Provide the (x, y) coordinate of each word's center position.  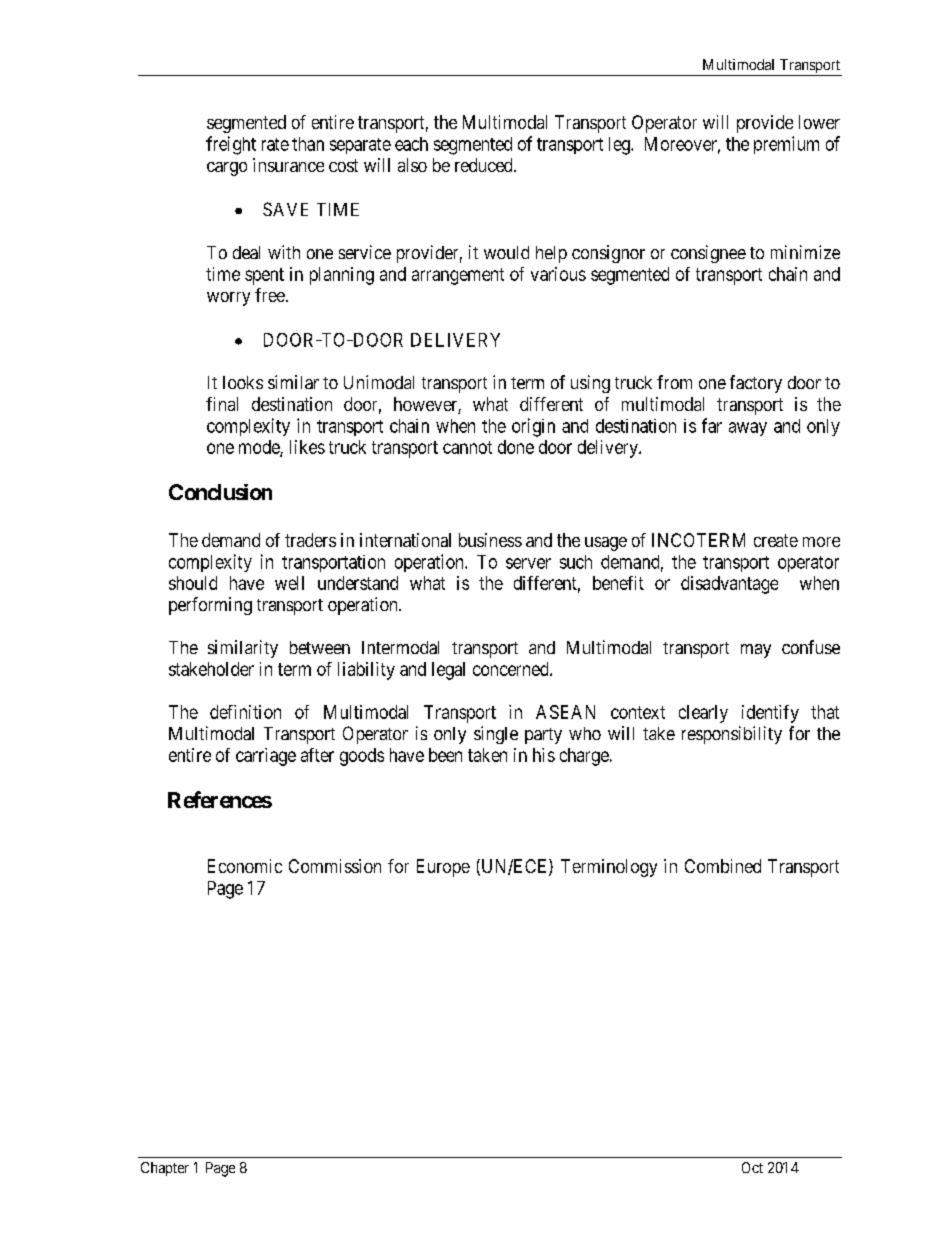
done (516, 447)
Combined (723, 866)
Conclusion (220, 492)
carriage (266, 757)
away (748, 429)
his (544, 755)
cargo (227, 169)
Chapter (165, 1169)
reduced (485, 165)
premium (786, 145)
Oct (752, 1167)
